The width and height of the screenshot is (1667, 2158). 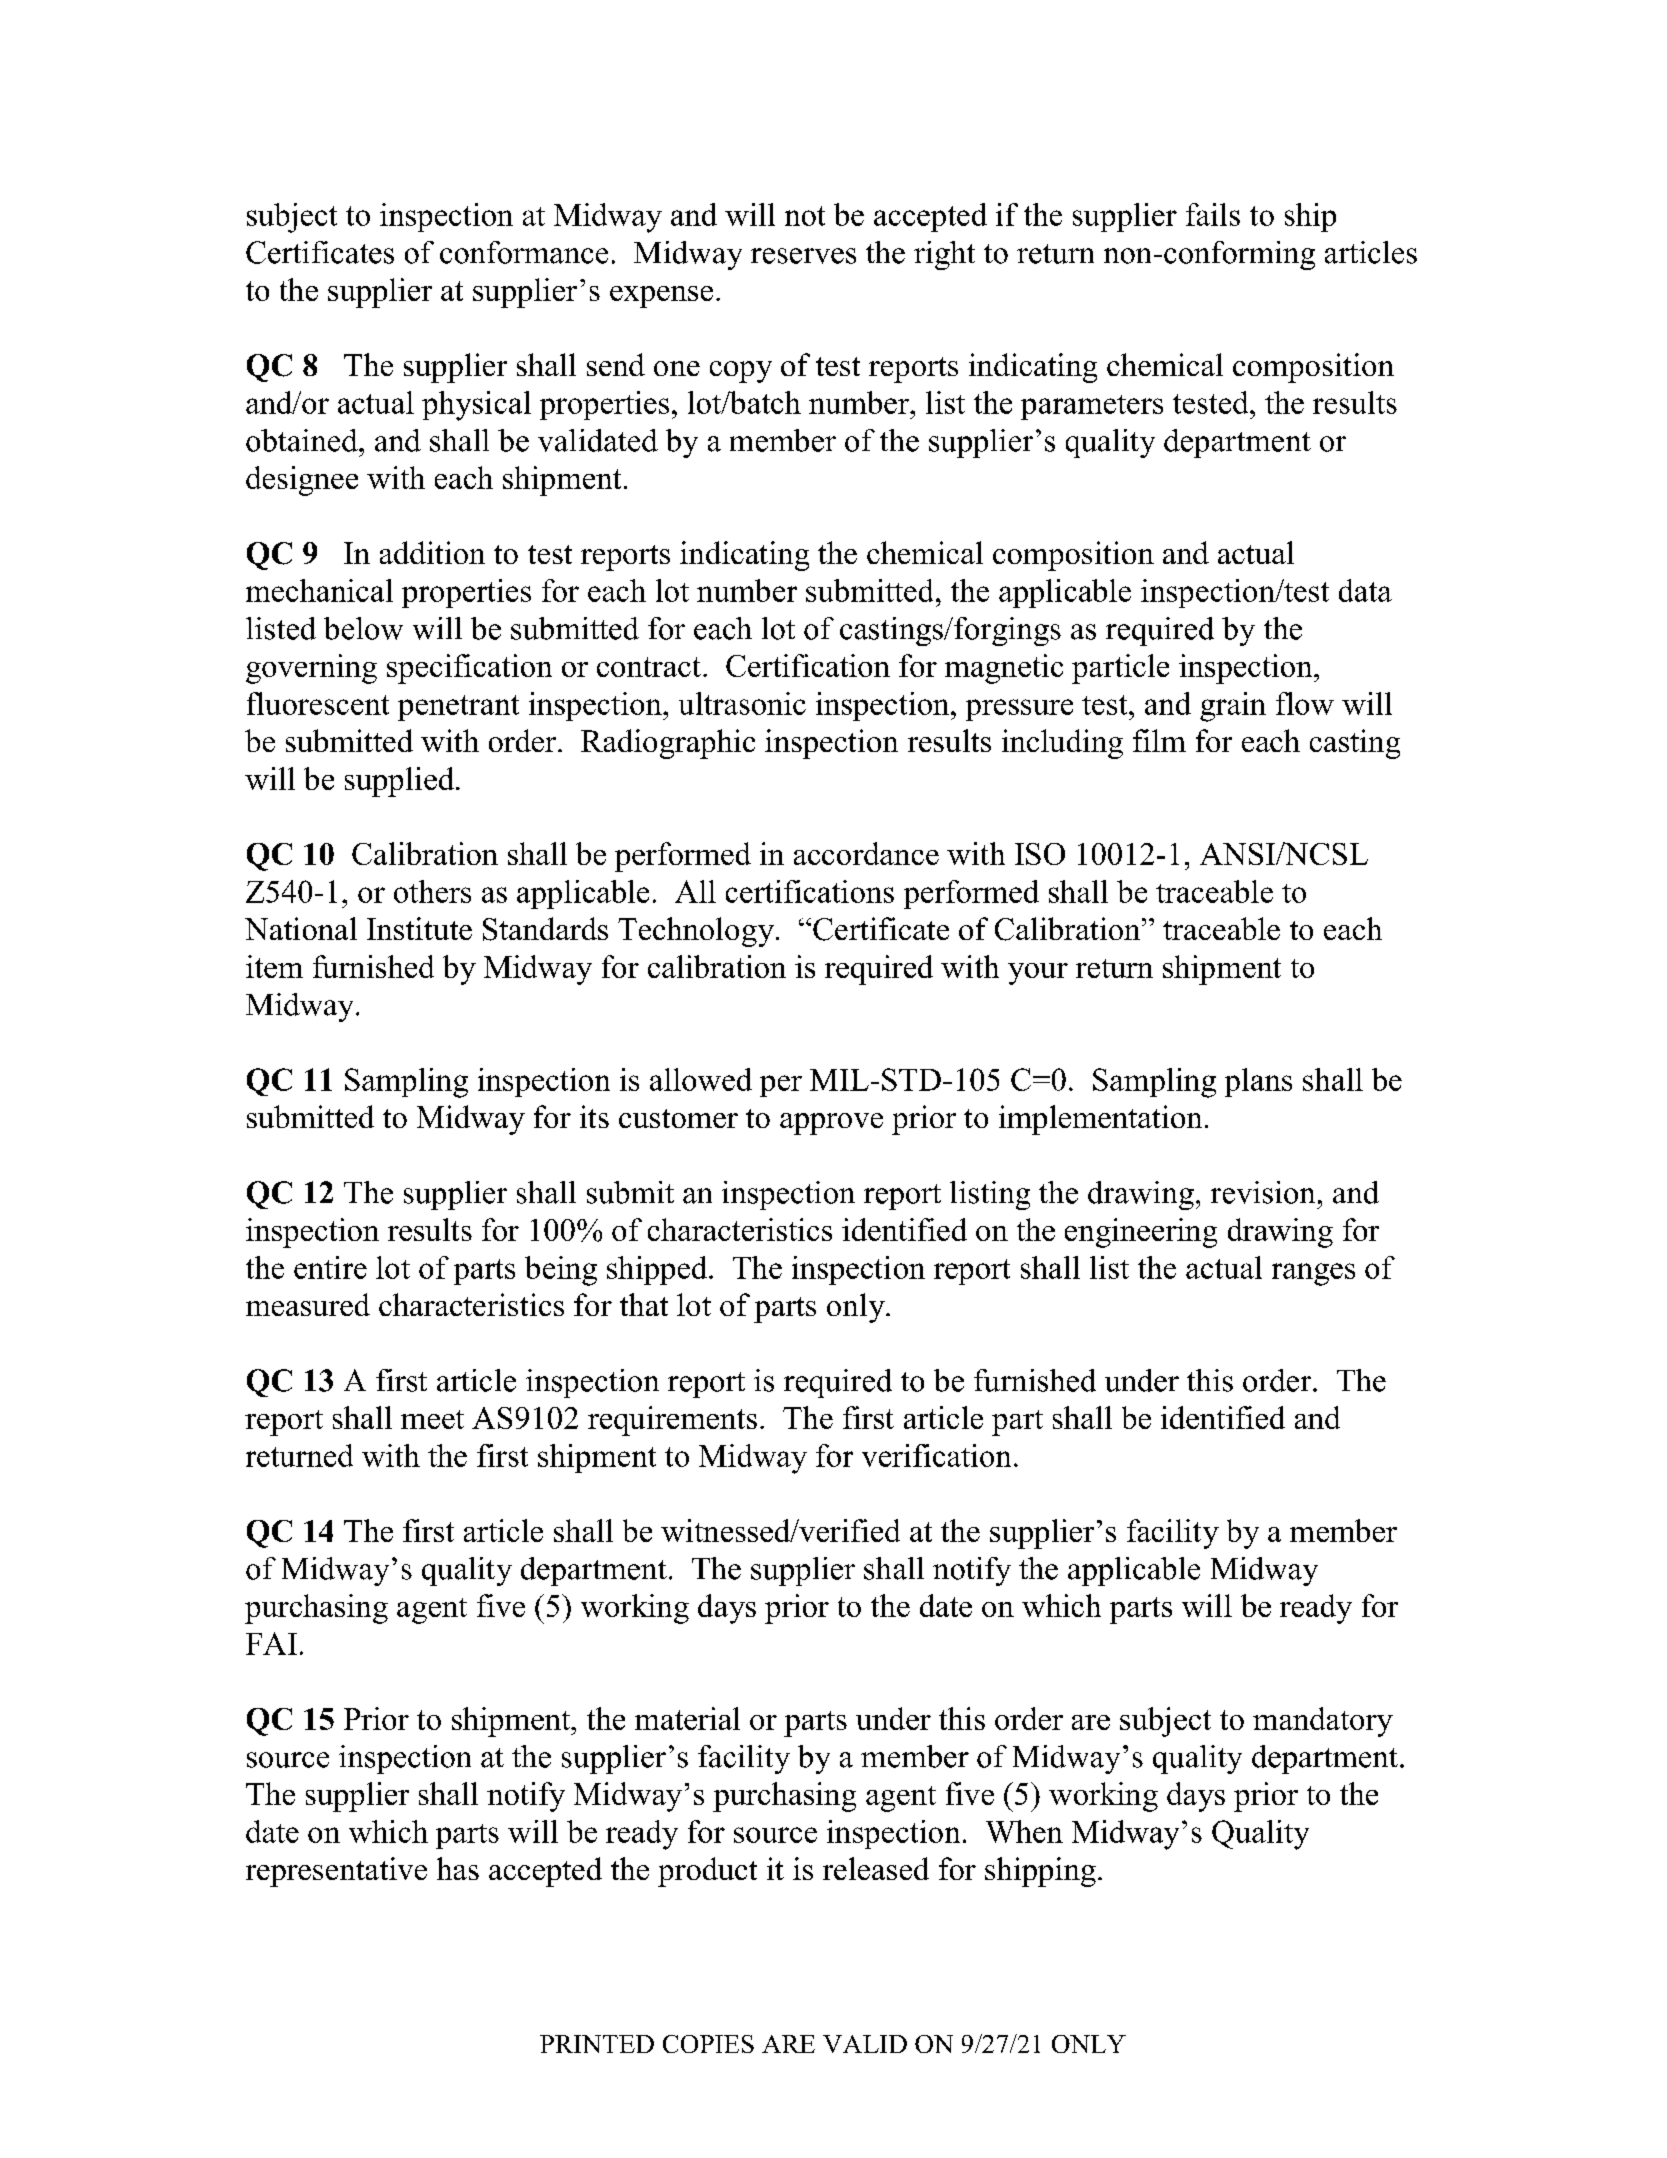 I want to click on conformance, so click(x=524, y=252).
